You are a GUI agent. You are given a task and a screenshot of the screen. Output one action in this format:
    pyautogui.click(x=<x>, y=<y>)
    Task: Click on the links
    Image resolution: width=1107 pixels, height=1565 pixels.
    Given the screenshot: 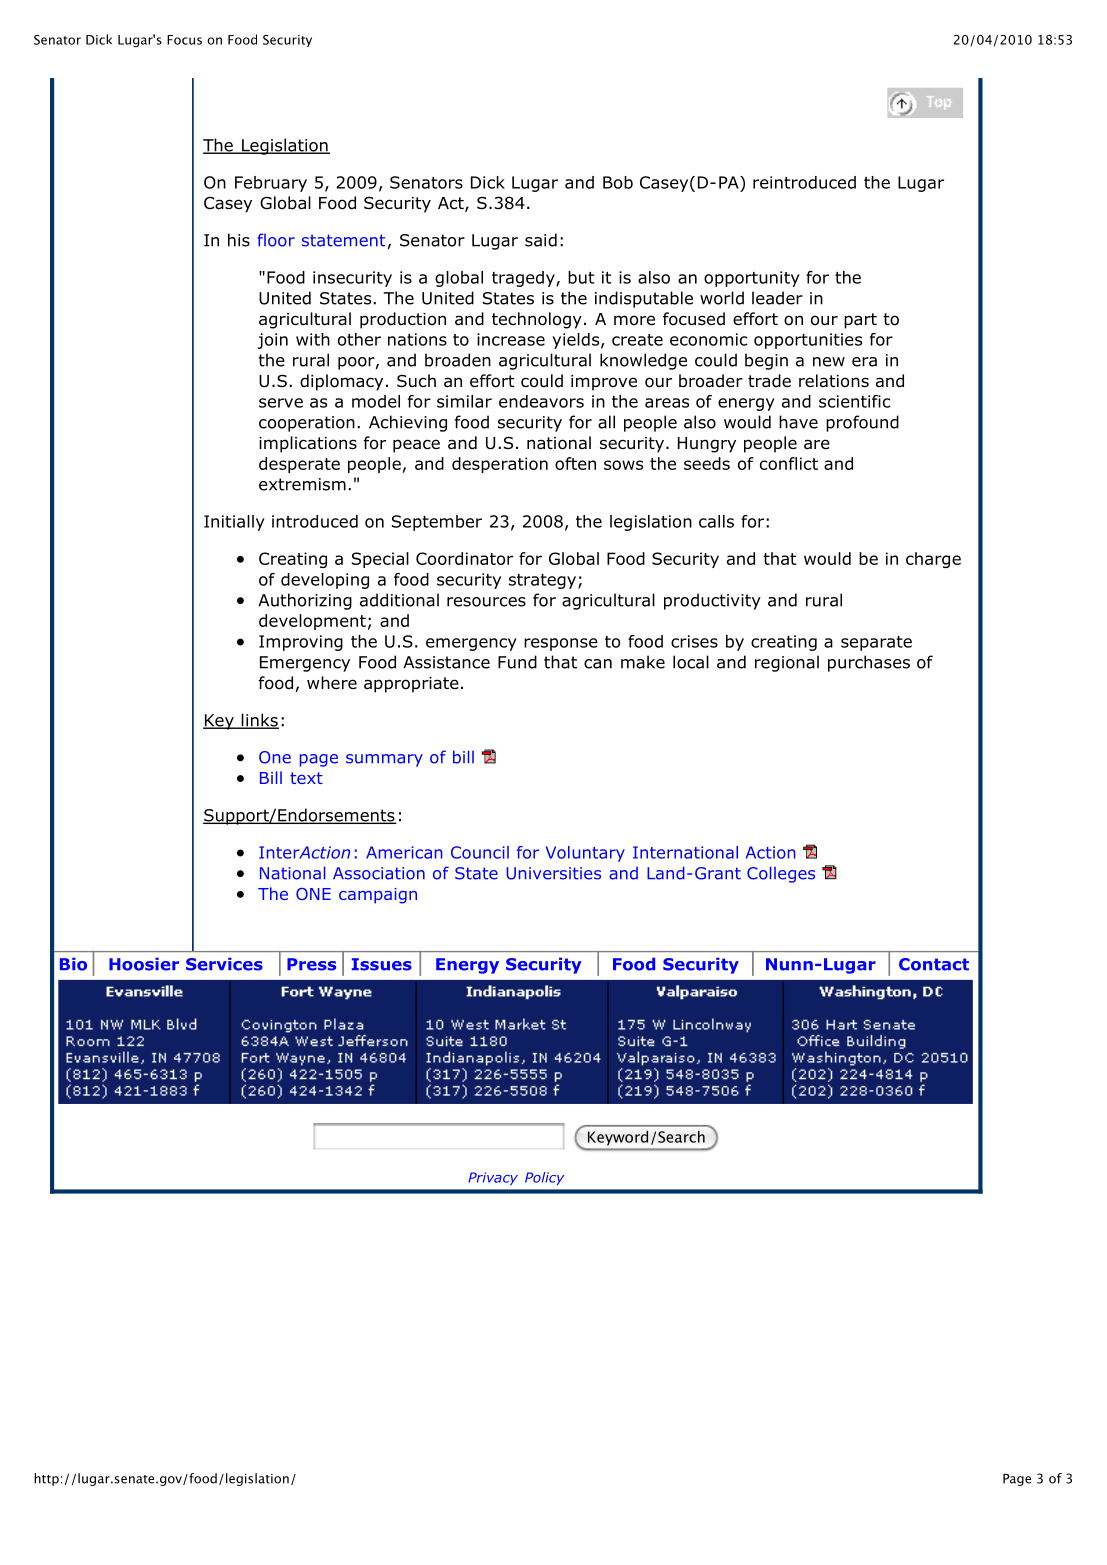 What is the action you would take?
    pyautogui.click(x=259, y=721)
